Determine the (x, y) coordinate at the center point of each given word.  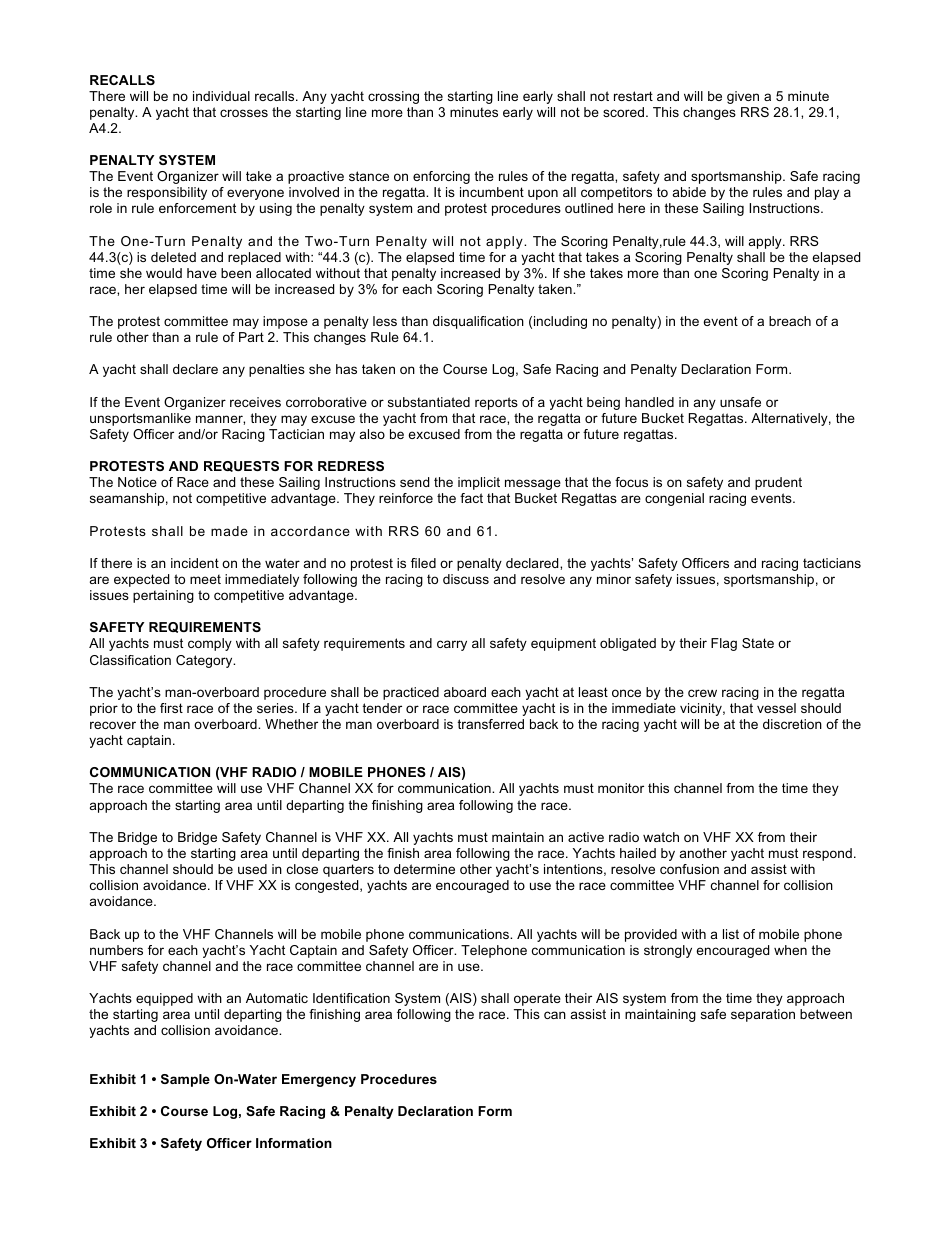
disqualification (478, 322)
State (758, 643)
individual (221, 96)
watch (661, 837)
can (555, 1015)
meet (205, 579)
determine (424, 869)
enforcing (441, 177)
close (302, 869)
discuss (466, 579)
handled (649, 402)
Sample (185, 1080)
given (743, 97)
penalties (277, 370)
